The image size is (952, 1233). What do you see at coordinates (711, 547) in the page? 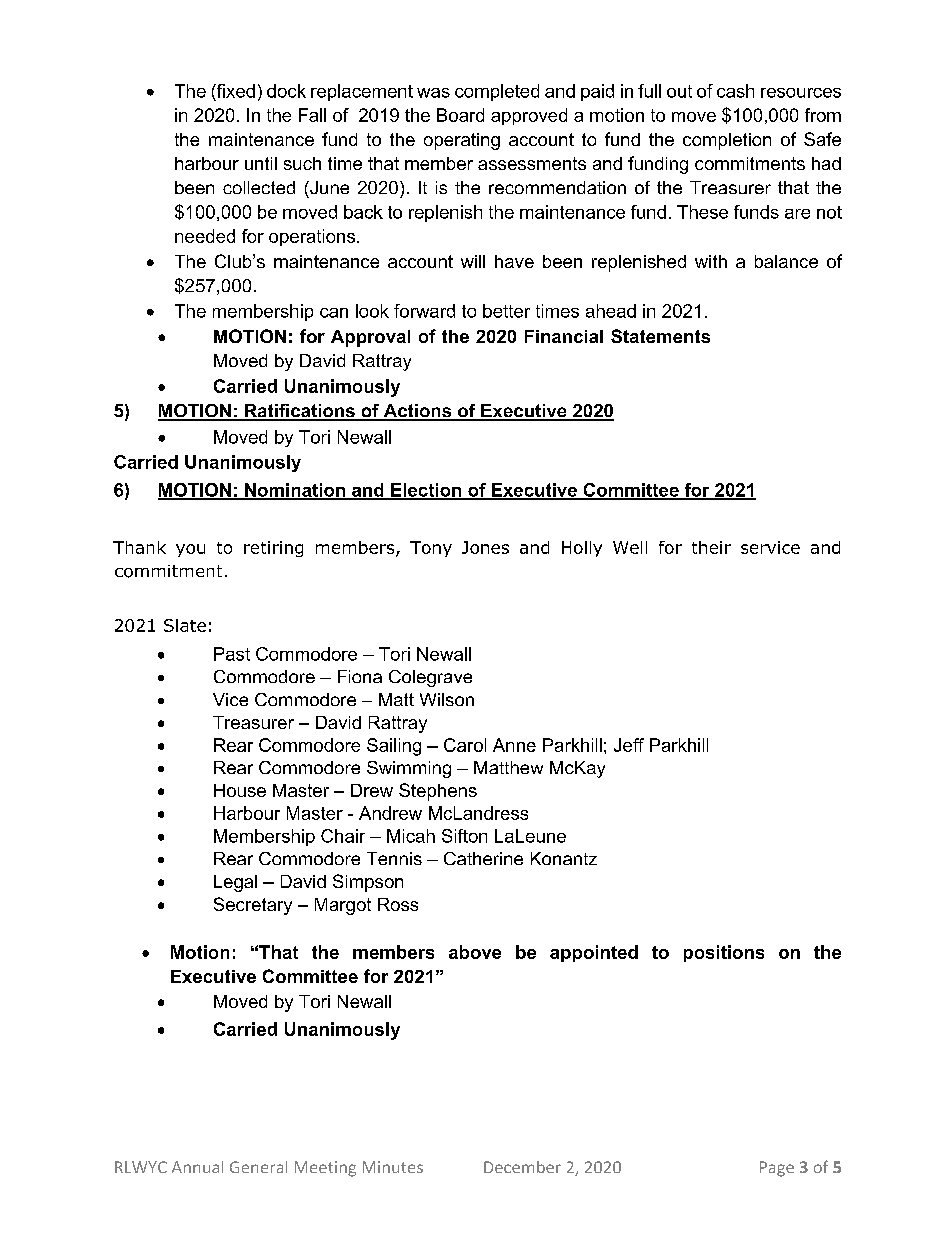
I see `their` at bounding box center [711, 547].
